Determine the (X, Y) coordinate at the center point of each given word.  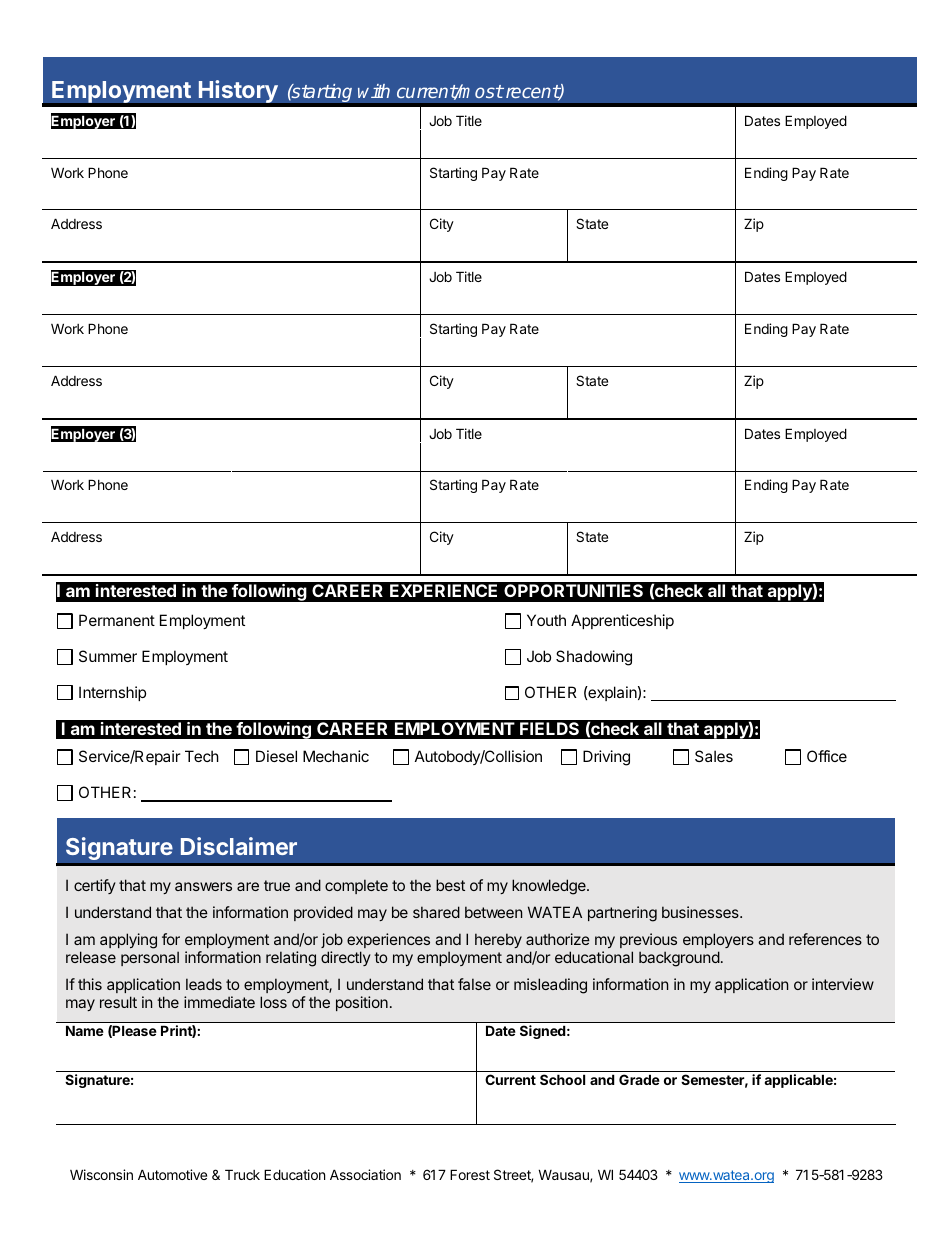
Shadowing (594, 658)
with (374, 91)
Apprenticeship (622, 621)
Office (827, 756)
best (450, 885)
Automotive (172, 1174)
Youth (546, 620)
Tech (202, 756)
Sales (714, 756)
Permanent (117, 620)
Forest (470, 1174)
